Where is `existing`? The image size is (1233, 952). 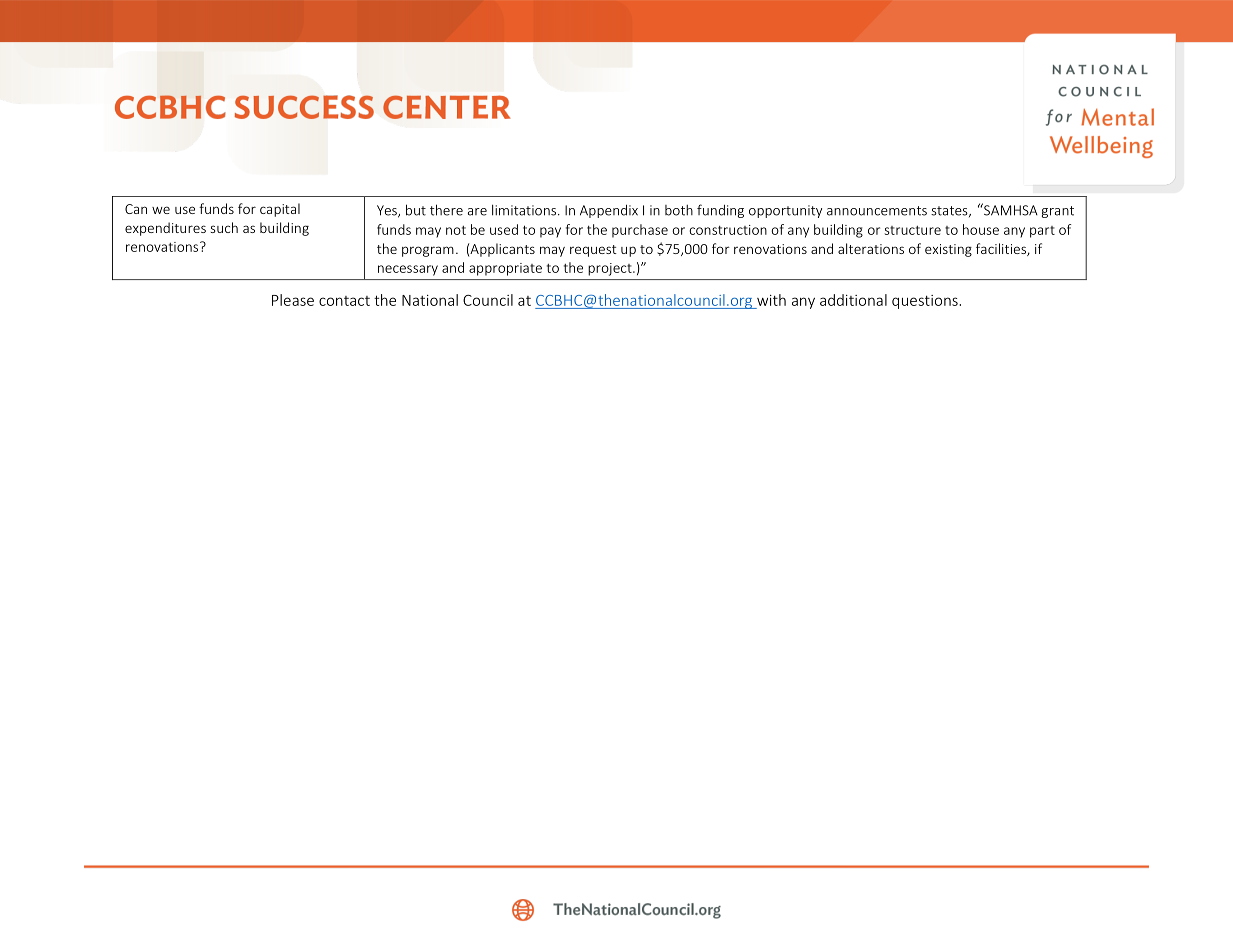
existing is located at coordinates (948, 250).
